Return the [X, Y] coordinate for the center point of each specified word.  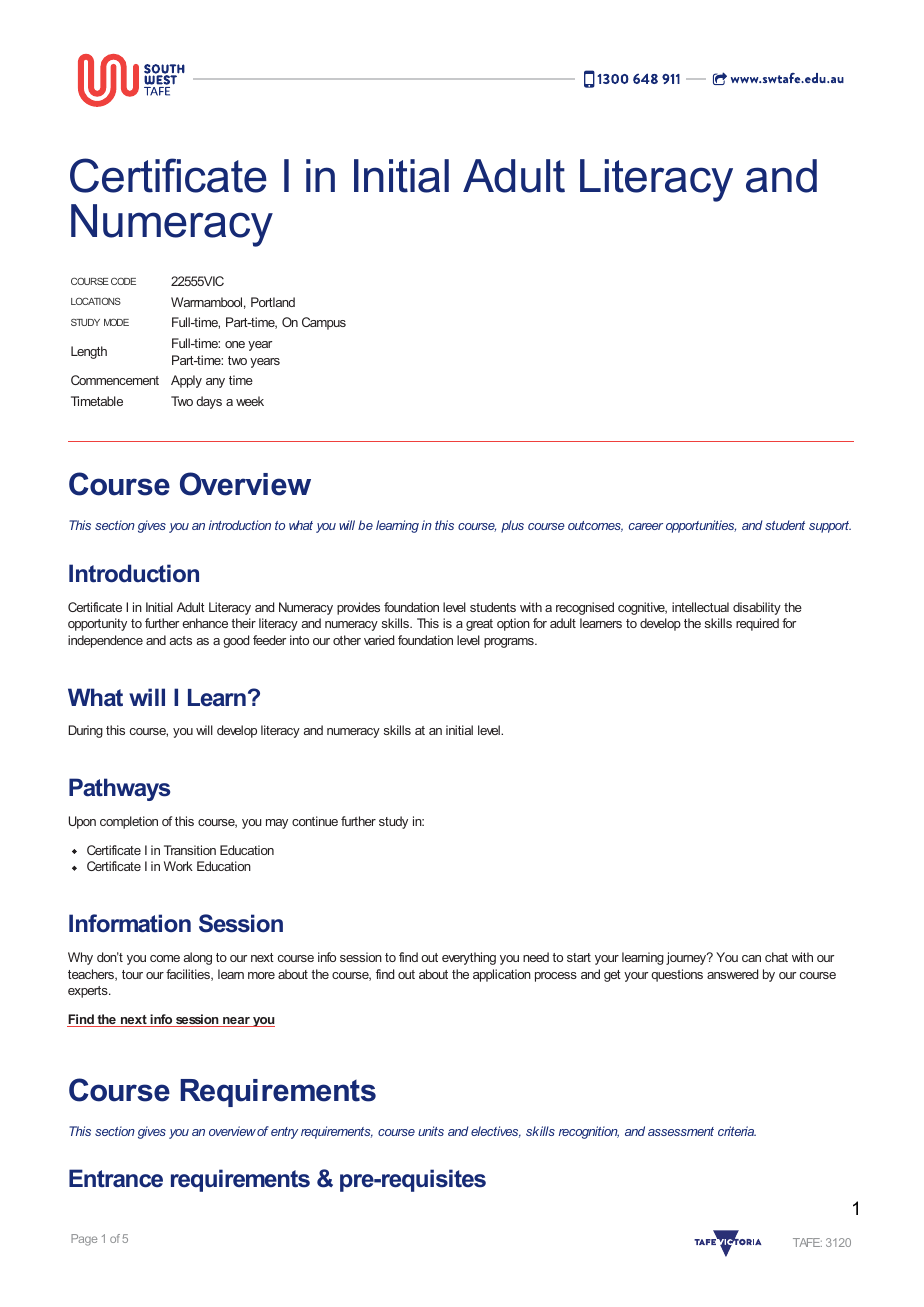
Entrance [116, 1178]
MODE [116, 322]
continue [315, 821]
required [757, 624]
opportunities [701, 526]
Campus [324, 323]
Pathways [119, 789]
